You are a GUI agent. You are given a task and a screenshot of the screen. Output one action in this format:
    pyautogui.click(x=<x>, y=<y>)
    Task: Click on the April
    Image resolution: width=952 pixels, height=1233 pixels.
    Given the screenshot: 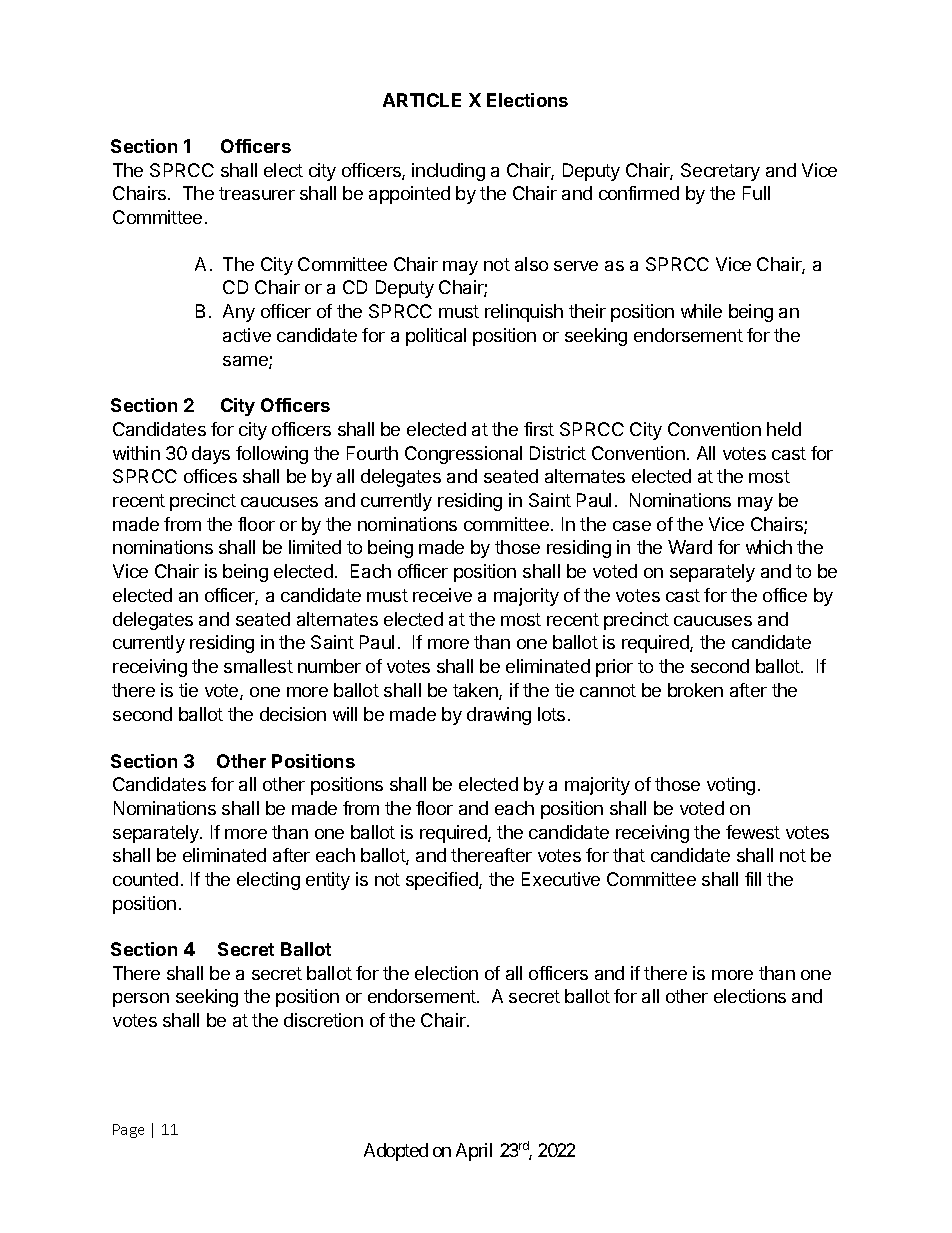 What is the action you would take?
    pyautogui.click(x=474, y=1152)
